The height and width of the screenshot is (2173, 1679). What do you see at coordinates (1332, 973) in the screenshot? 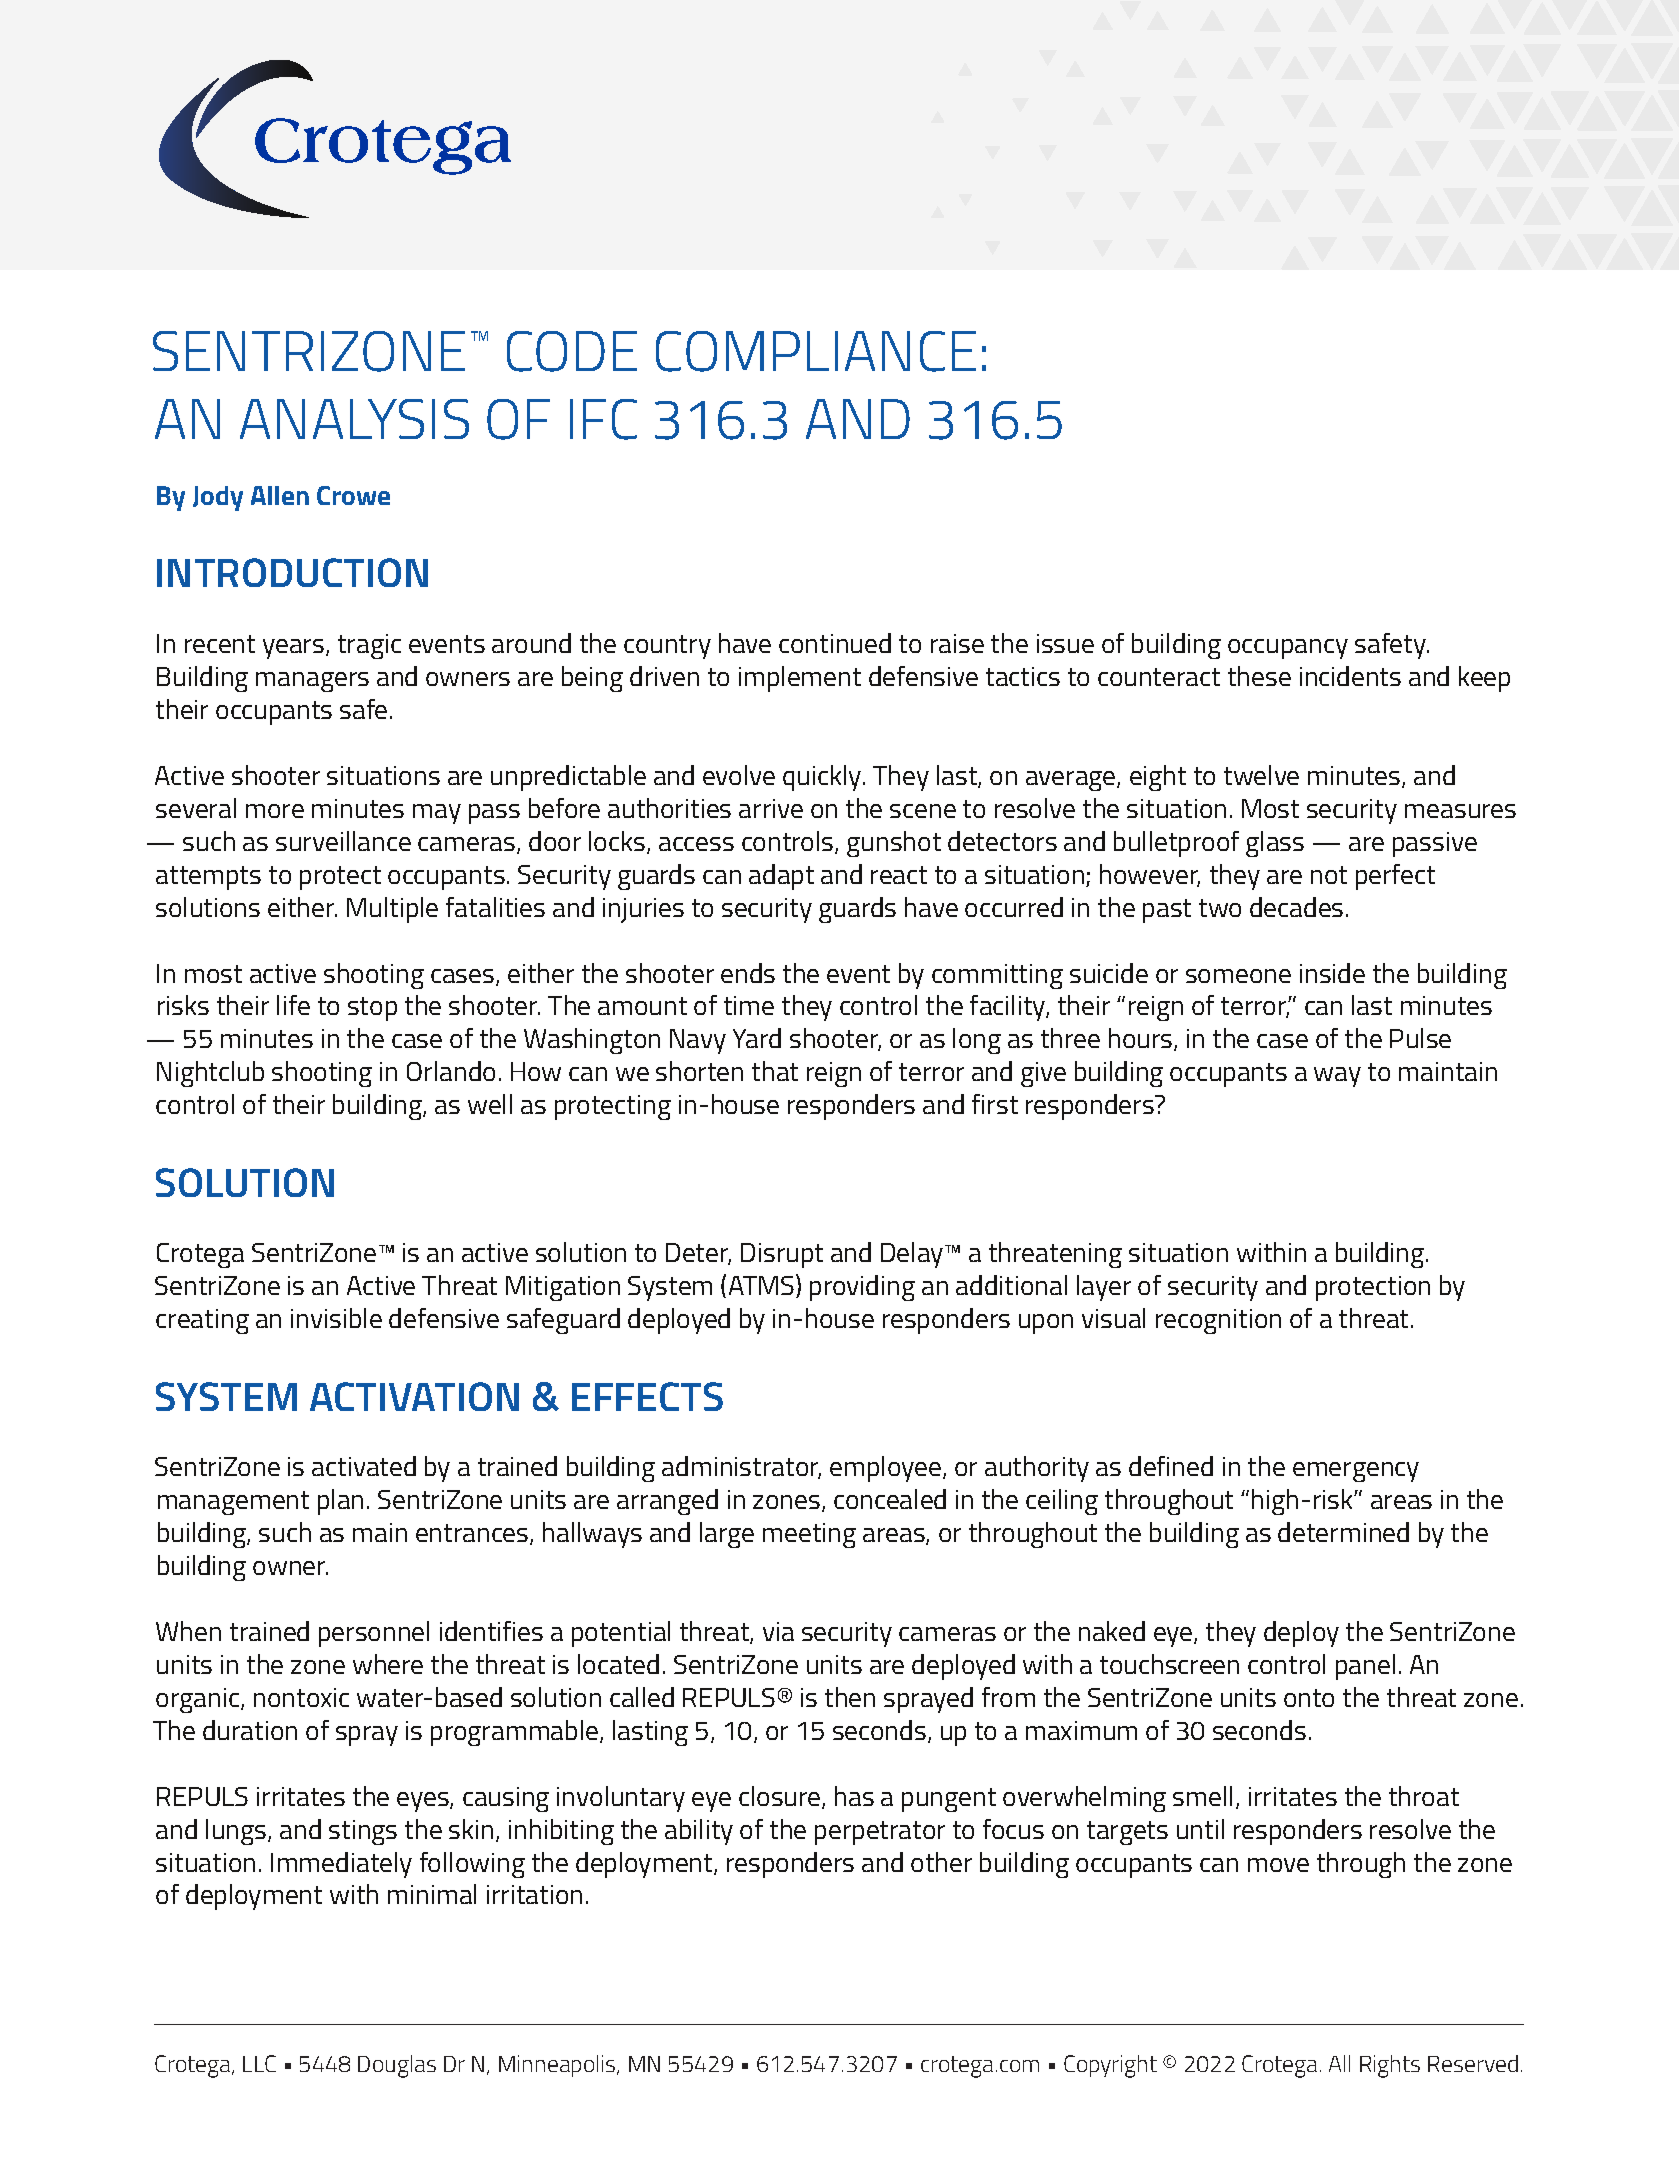
I see `inside` at bounding box center [1332, 973].
